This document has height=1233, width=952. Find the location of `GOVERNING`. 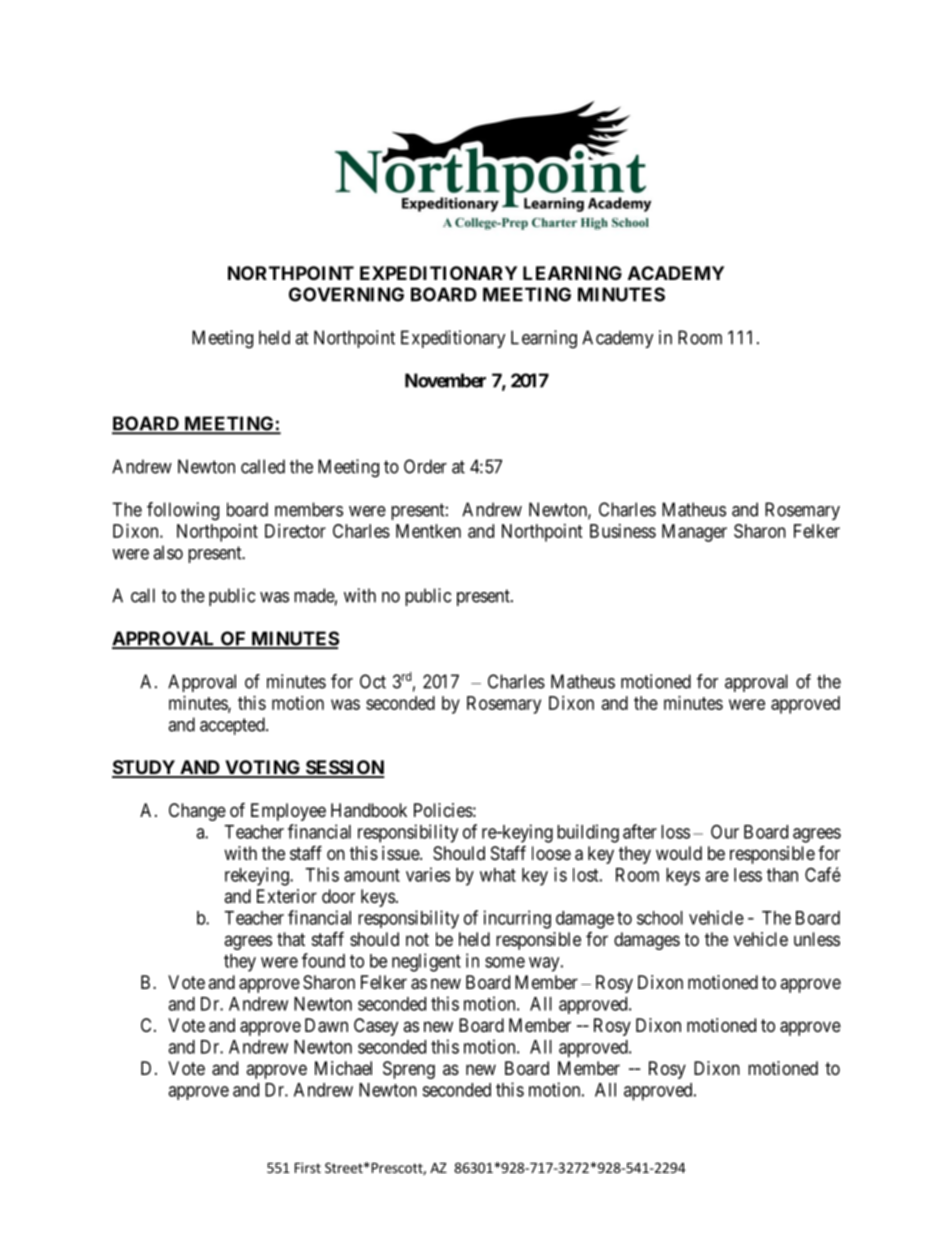

GOVERNING is located at coordinates (346, 294).
